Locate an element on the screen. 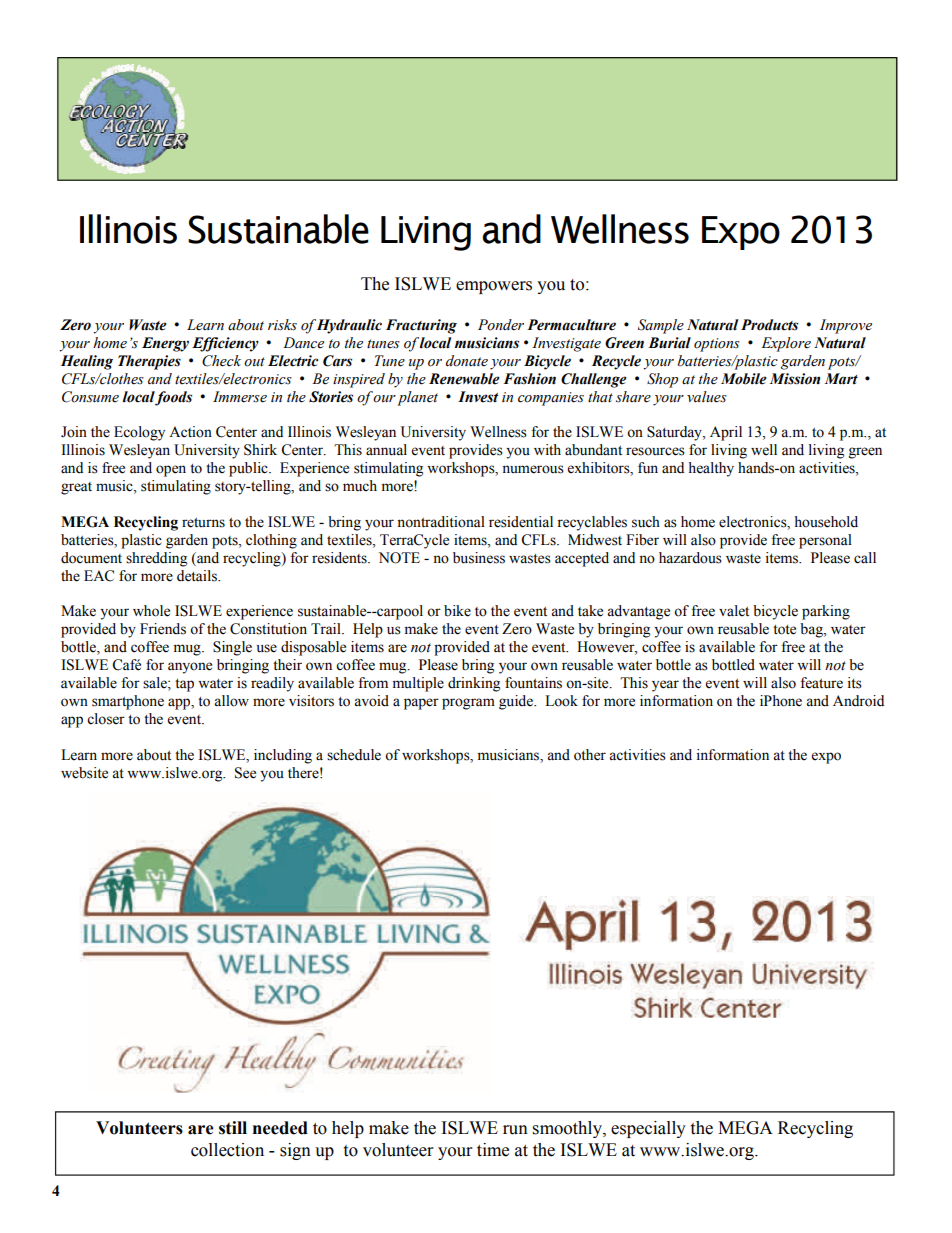  Energy is located at coordinates (165, 344).
